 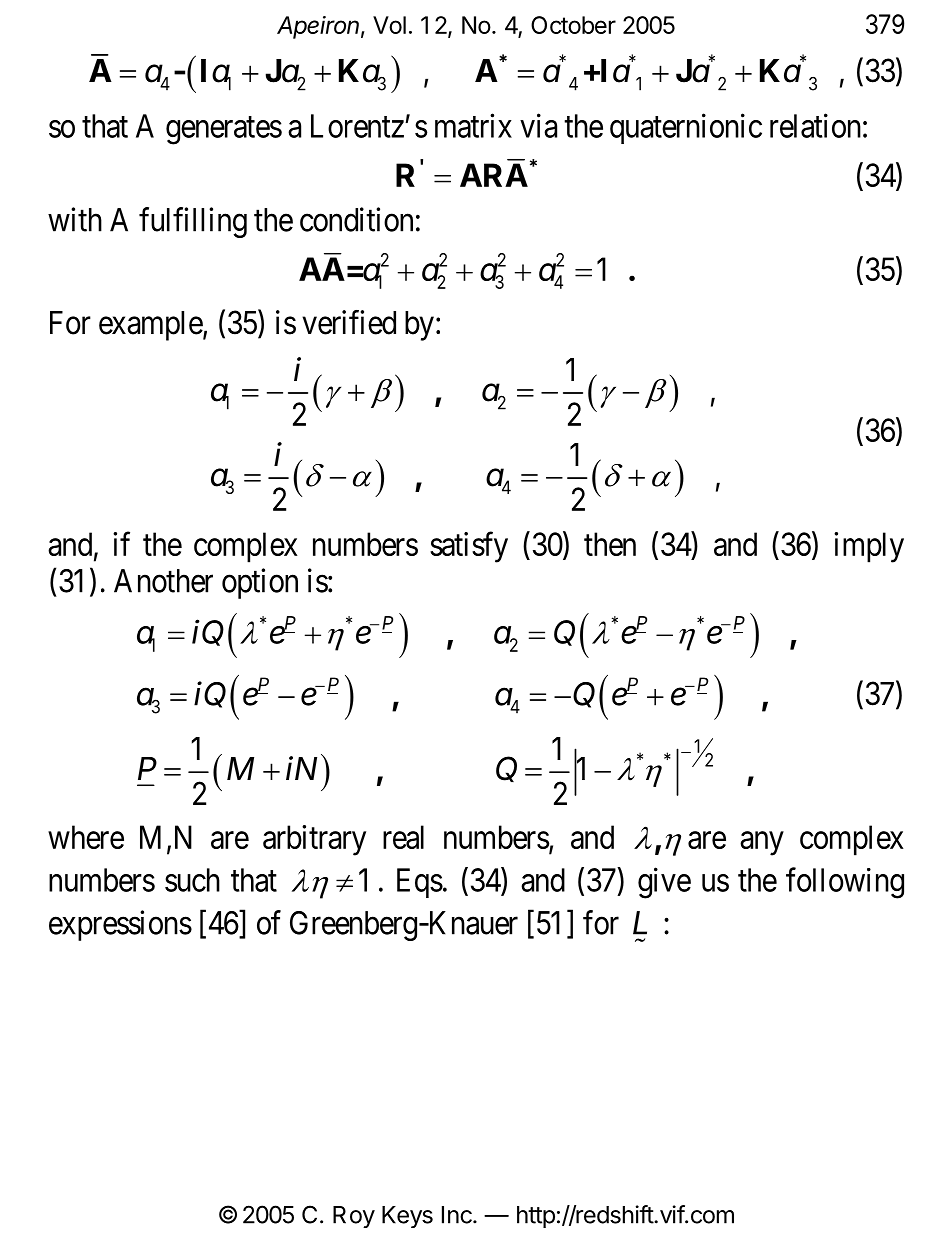 I want to click on Keys, so click(x=407, y=1217).
